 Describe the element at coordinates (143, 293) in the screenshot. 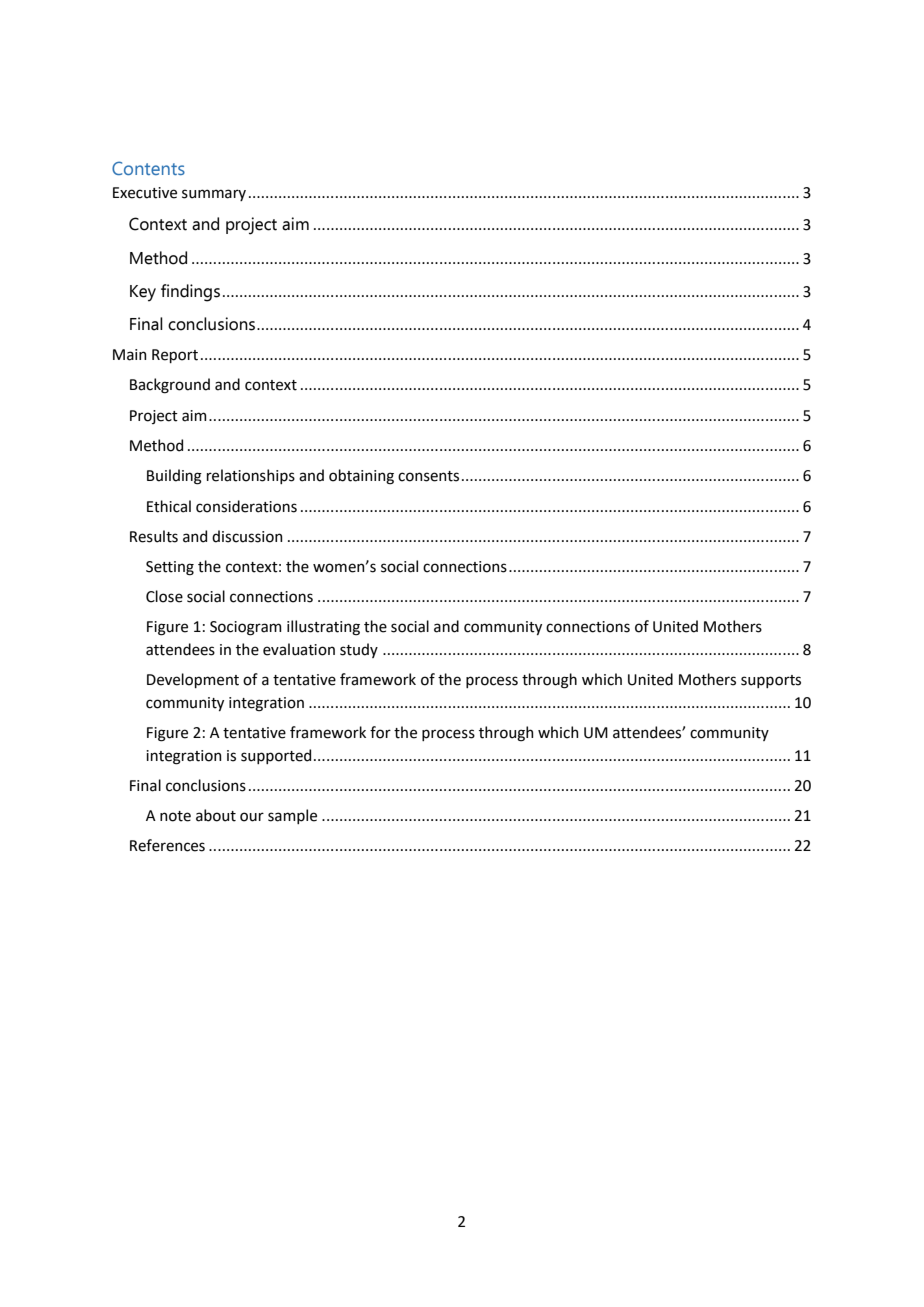

I see `Key` at that location.
